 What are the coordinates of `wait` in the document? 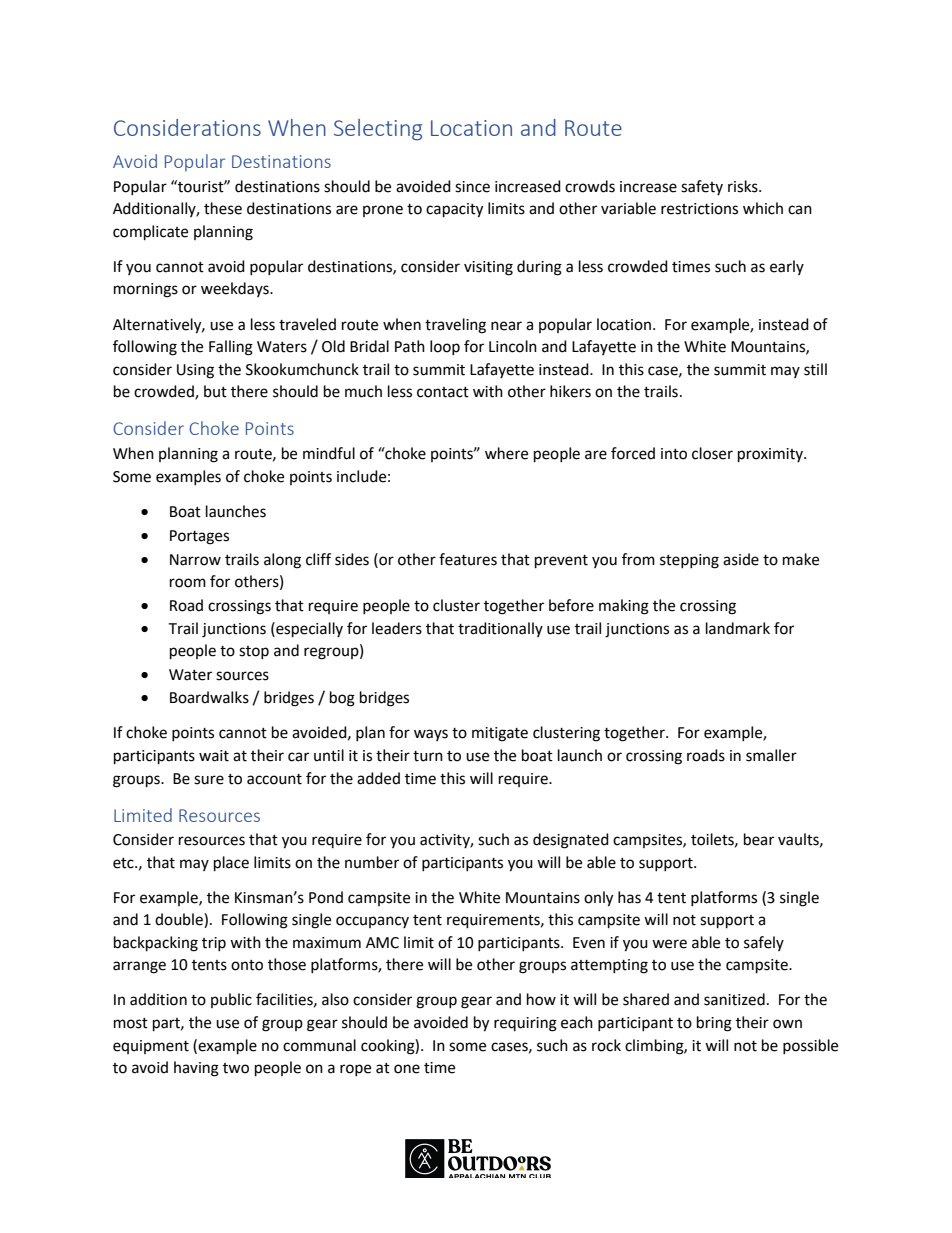 It's located at (214, 756).
